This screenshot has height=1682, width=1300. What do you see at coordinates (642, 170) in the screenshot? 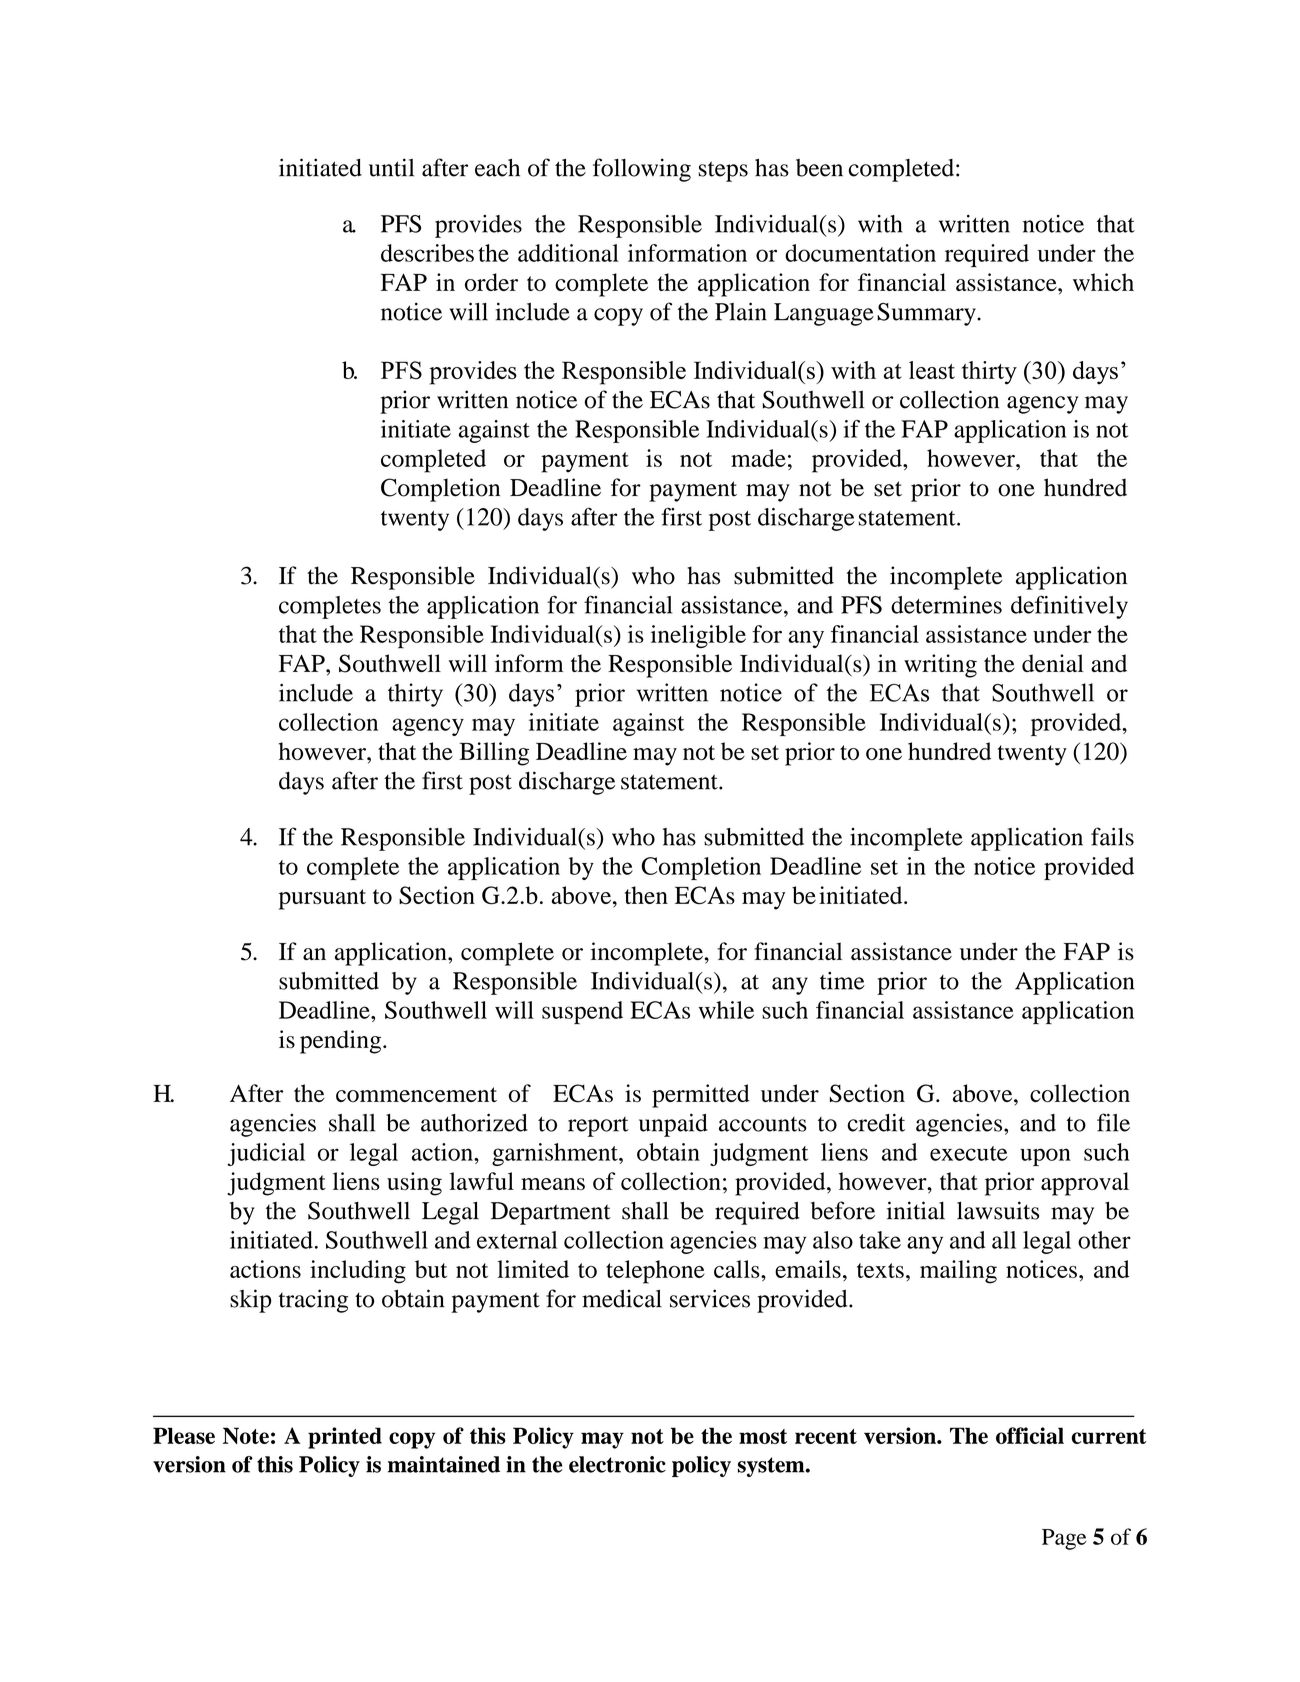
I see `following` at bounding box center [642, 170].
